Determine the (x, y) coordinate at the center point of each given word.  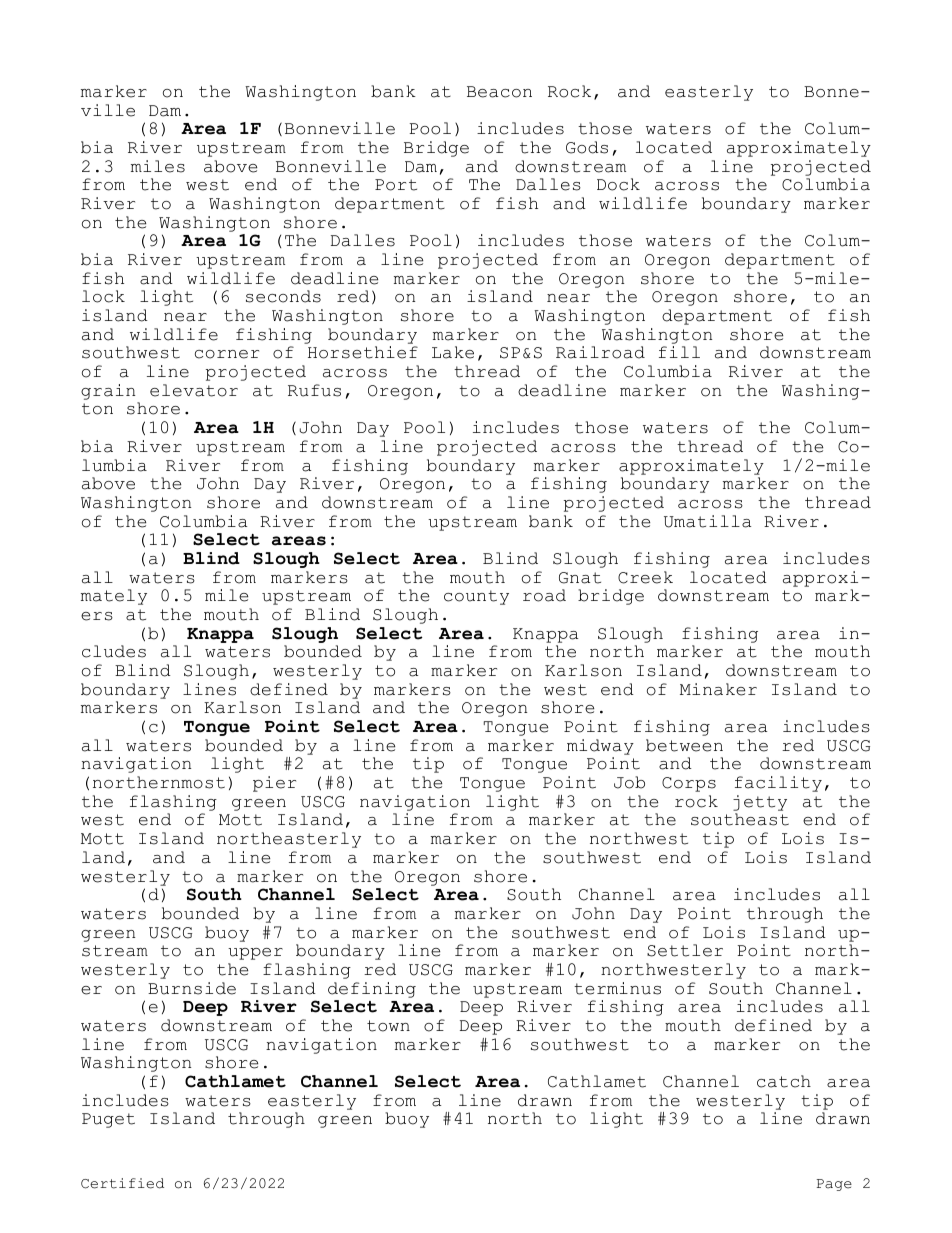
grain (108, 392)
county (476, 597)
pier (274, 784)
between (684, 745)
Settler (685, 950)
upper (255, 954)
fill (679, 352)
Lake (453, 352)
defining (372, 990)
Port (396, 185)
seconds (283, 296)
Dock (618, 184)
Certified (122, 1183)
